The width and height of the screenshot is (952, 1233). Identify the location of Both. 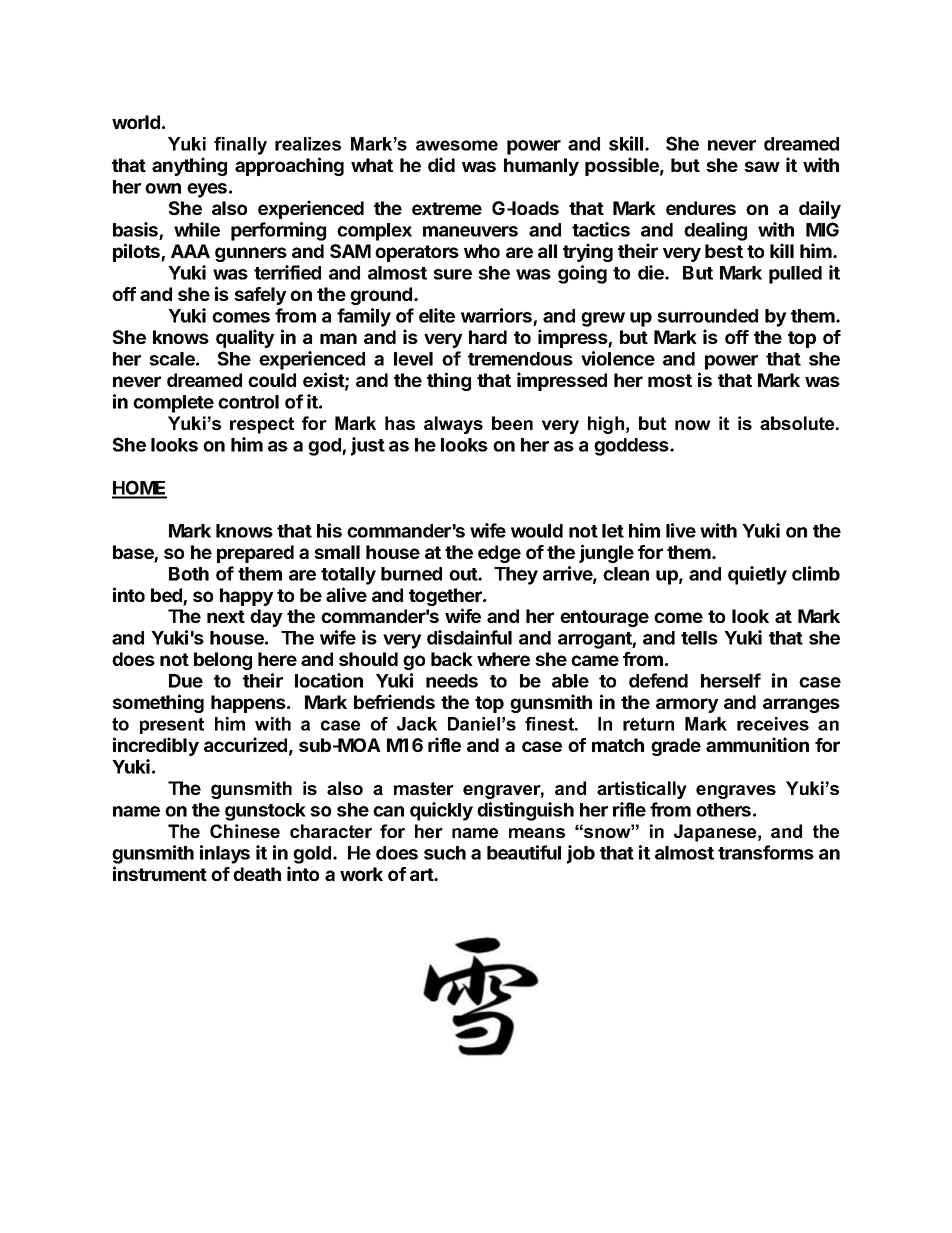
(189, 574).
